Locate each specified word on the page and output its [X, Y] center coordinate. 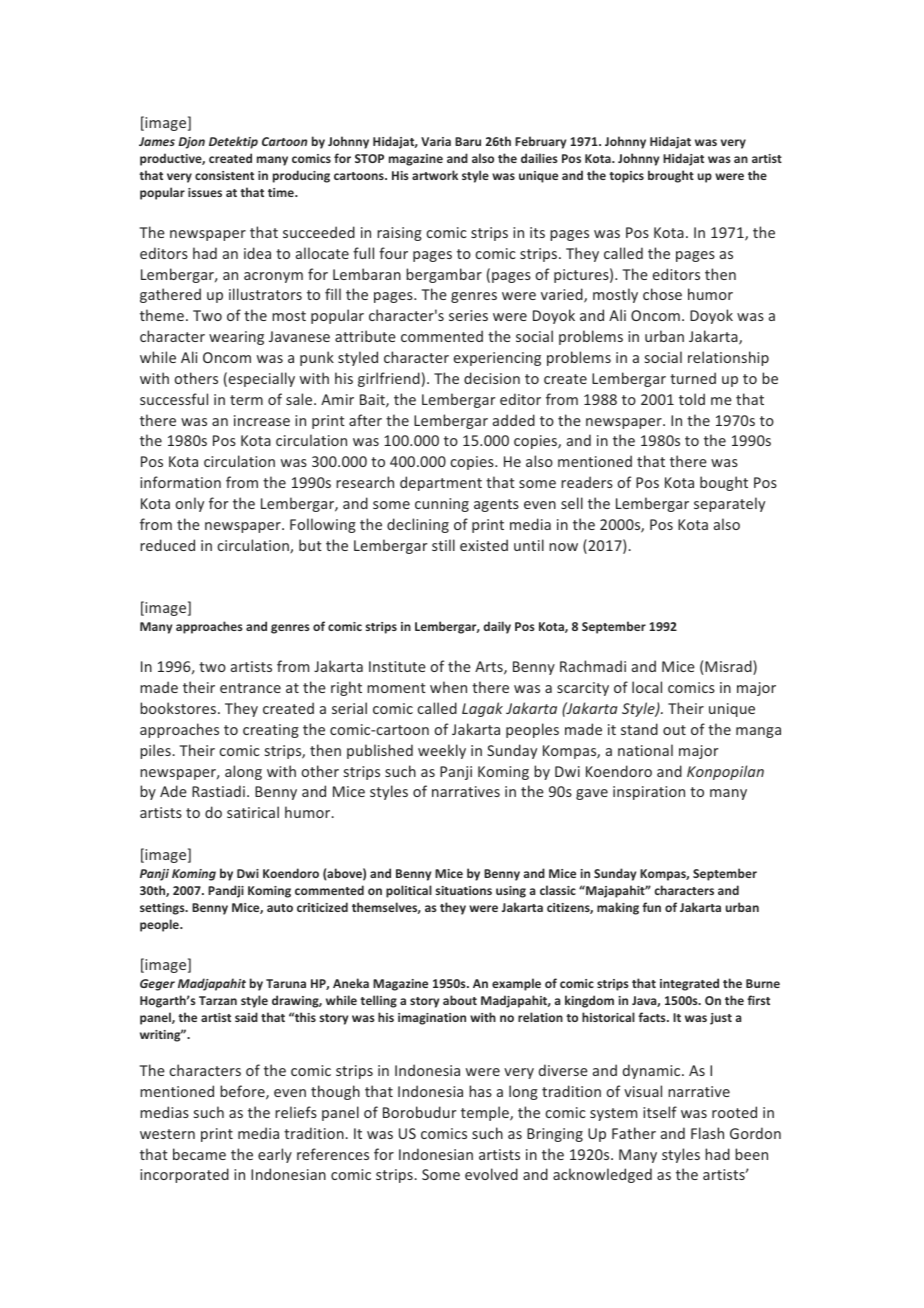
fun [651, 907]
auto [280, 908]
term [246, 400]
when [448, 687]
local [647, 687]
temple [486, 1113]
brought [671, 176]
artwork [435, 175]
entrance [250, 688]
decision [492, 378]
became [199, 1154]
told [692, 399]
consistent [224, 175]
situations [464, 890]
